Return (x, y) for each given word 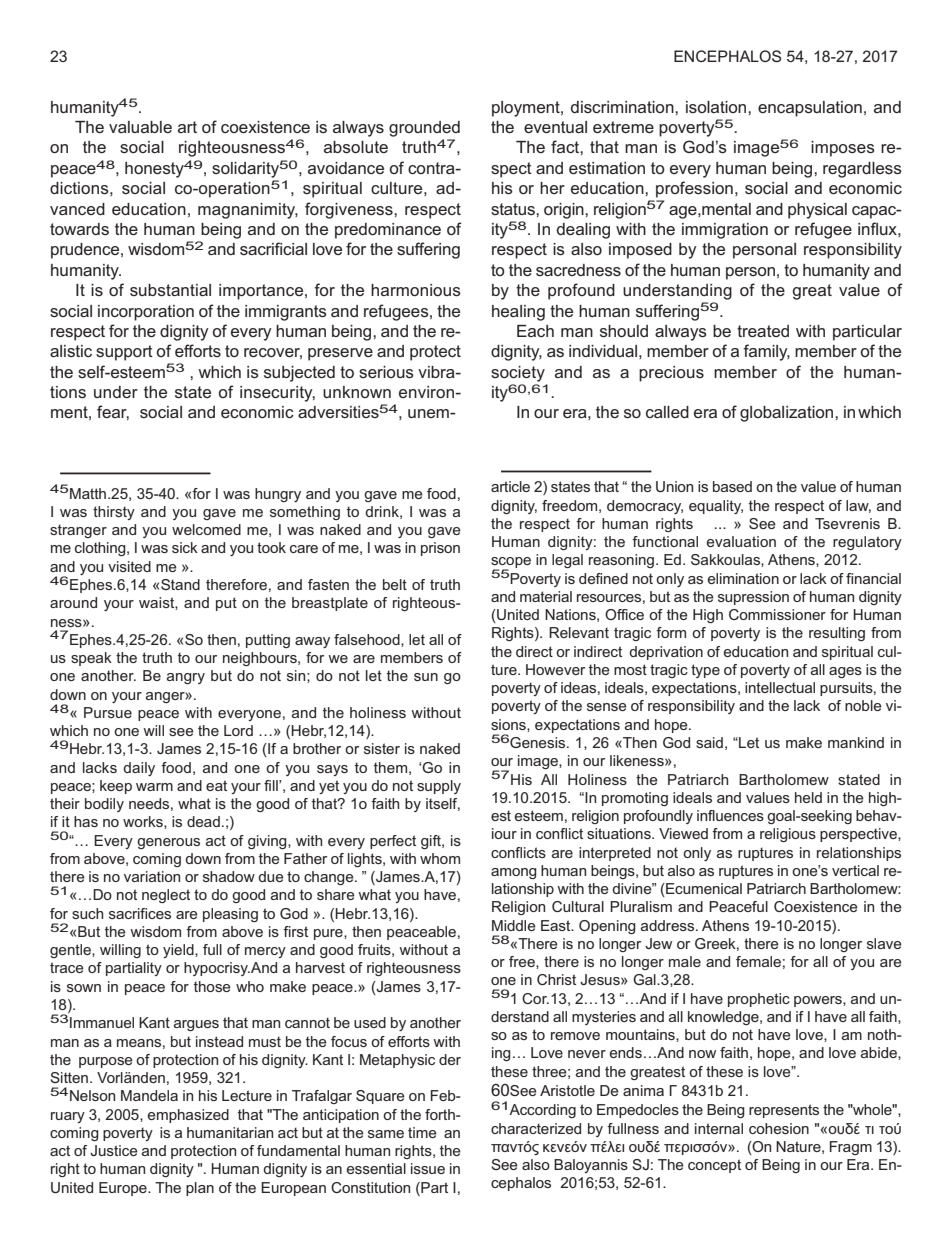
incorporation (146, 313)
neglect (166, 896)
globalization (788, 414)
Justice (114, 1150)
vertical (855, 870)
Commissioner (777, 614)
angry (186, 678)
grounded (424, 129)
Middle (514, 925)
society (518, 374)
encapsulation (810, 109)
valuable (140, 127)
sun (426, 677)
